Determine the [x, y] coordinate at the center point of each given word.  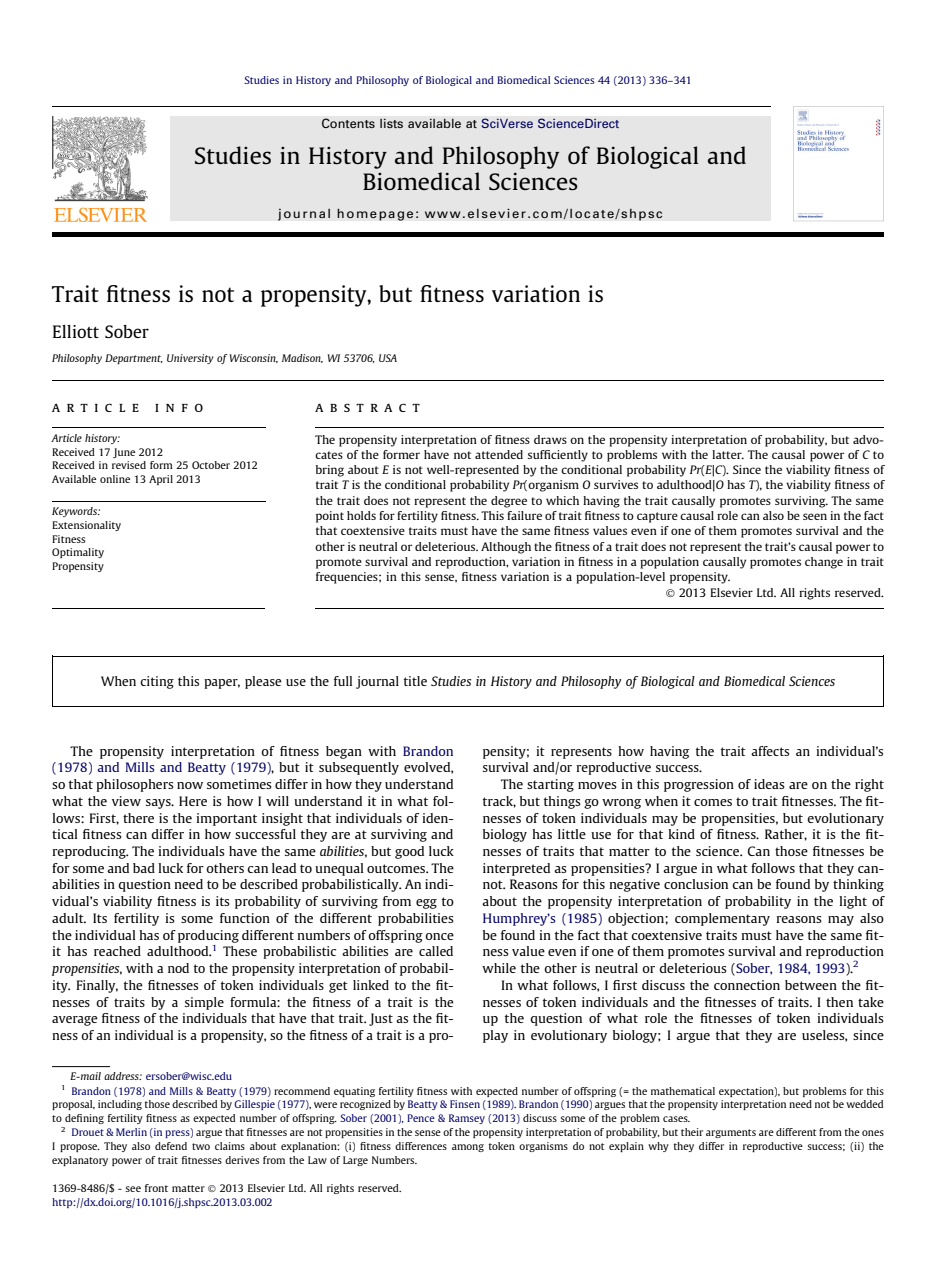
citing [157, 682]
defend [171, 1146]
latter [728, 454]
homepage [375, 214]
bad [144, 868]
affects [770, 751]
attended [499, 454]
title [415, 681]
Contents [348, 123]
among [468, 1148]
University [190, 359]
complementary [722, 919]
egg [426, 904]
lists [391, 123]
